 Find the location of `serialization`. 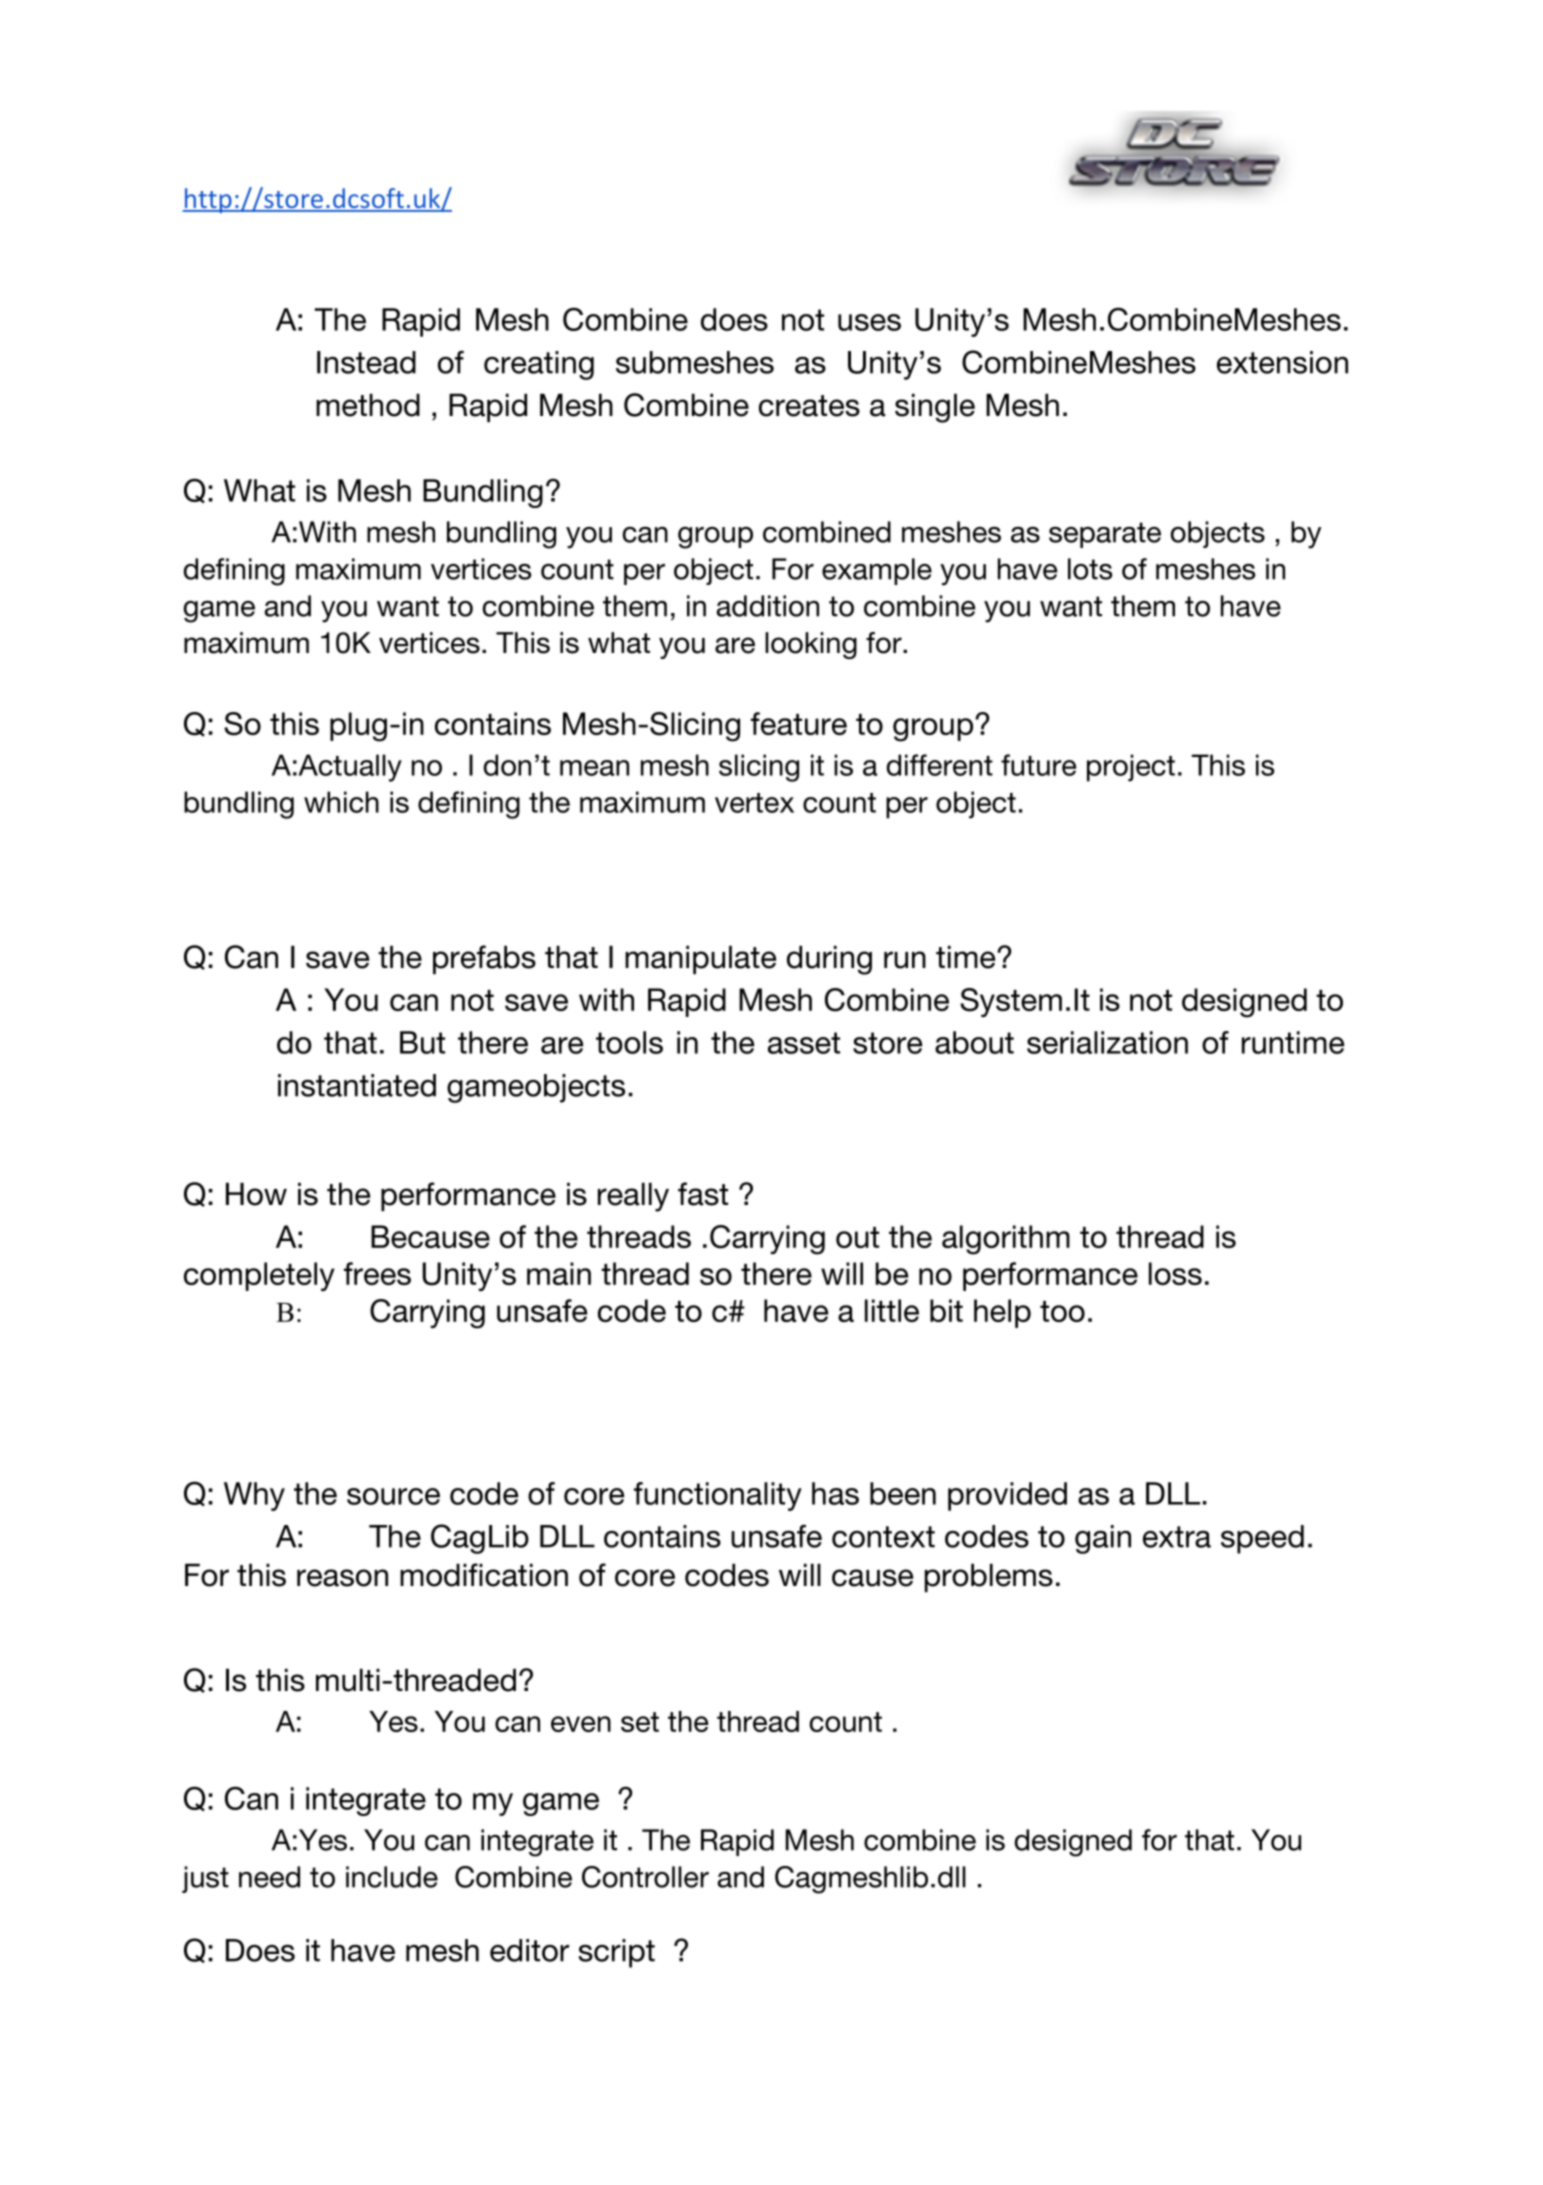

serialization is located at coordinates (1107, 1042).
